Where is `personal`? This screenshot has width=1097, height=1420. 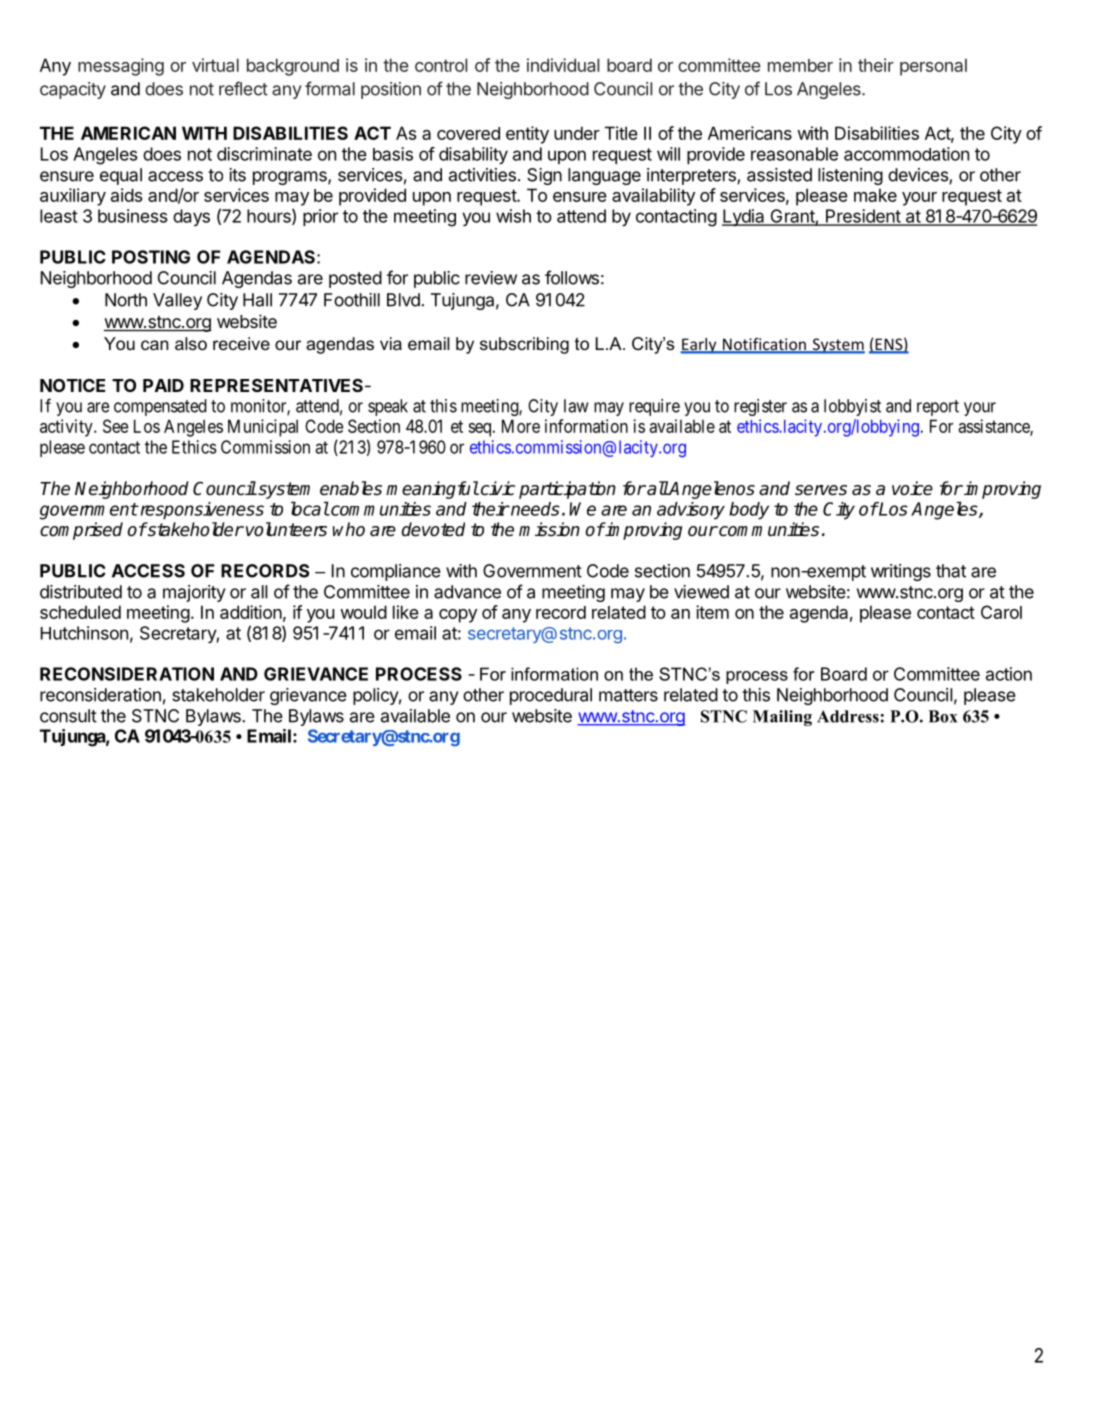
personal is located at coordinates (933, 67).
